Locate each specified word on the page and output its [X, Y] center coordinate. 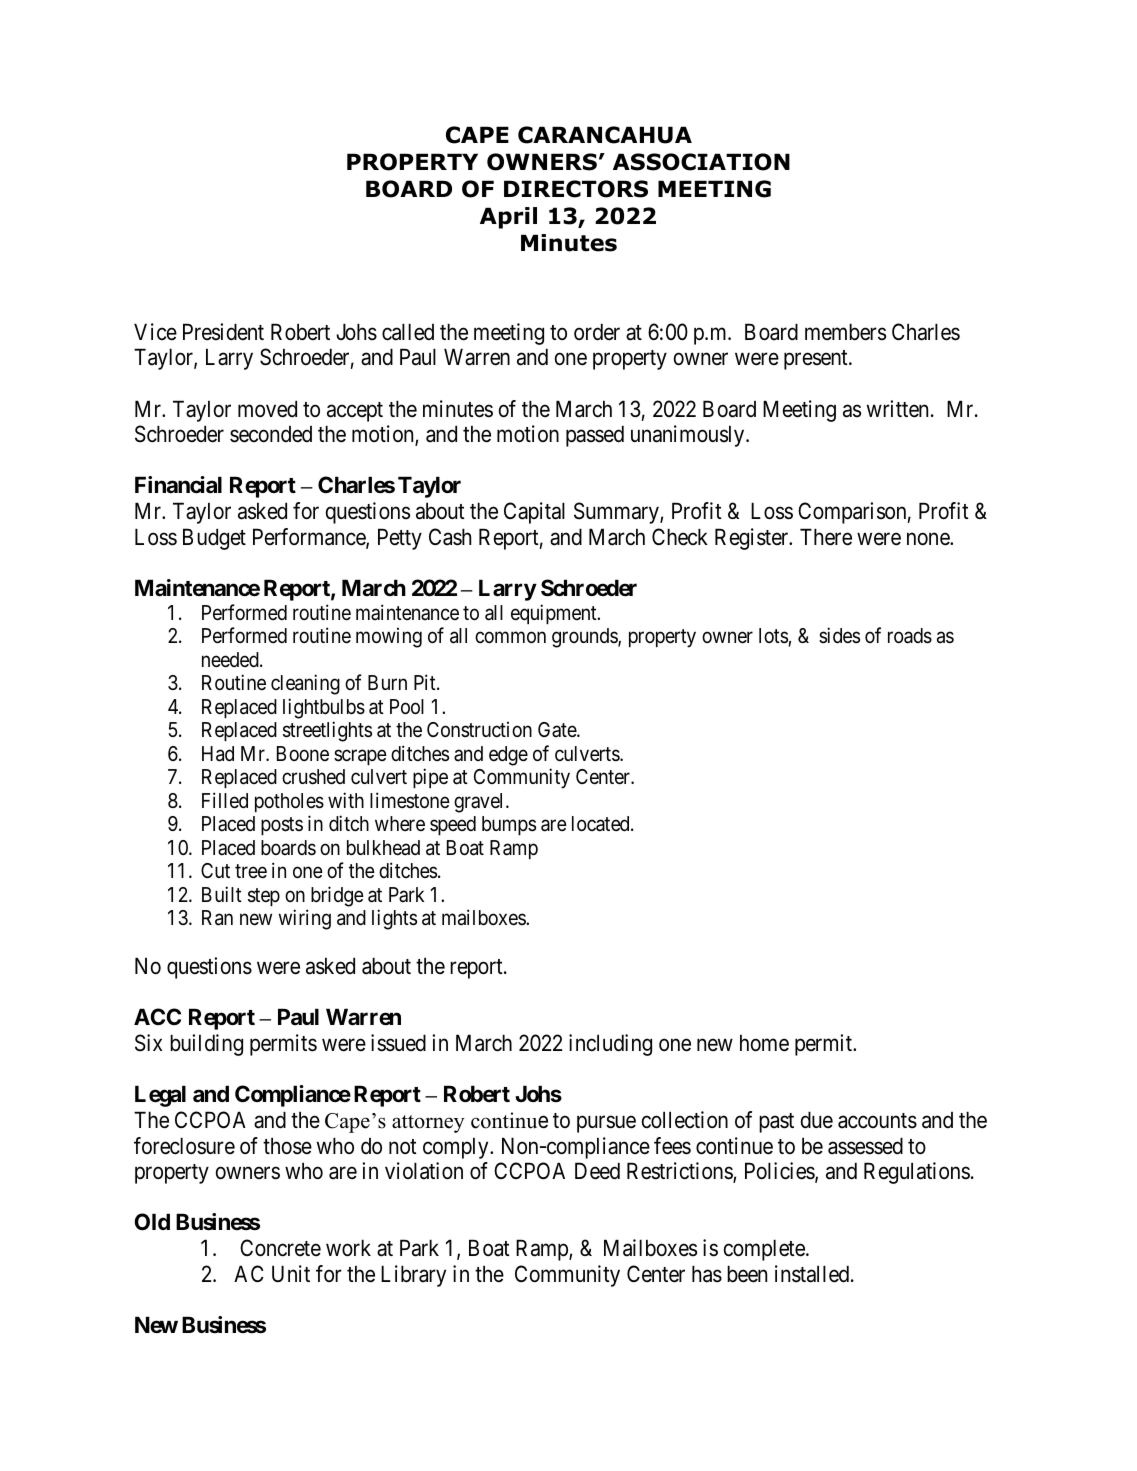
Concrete [280, 1248]
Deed [597, 1171]
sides [839, 635]
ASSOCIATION [701, 162]
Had [218, 754]
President [223, 332]
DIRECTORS [576, 189]
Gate [558, 730]
